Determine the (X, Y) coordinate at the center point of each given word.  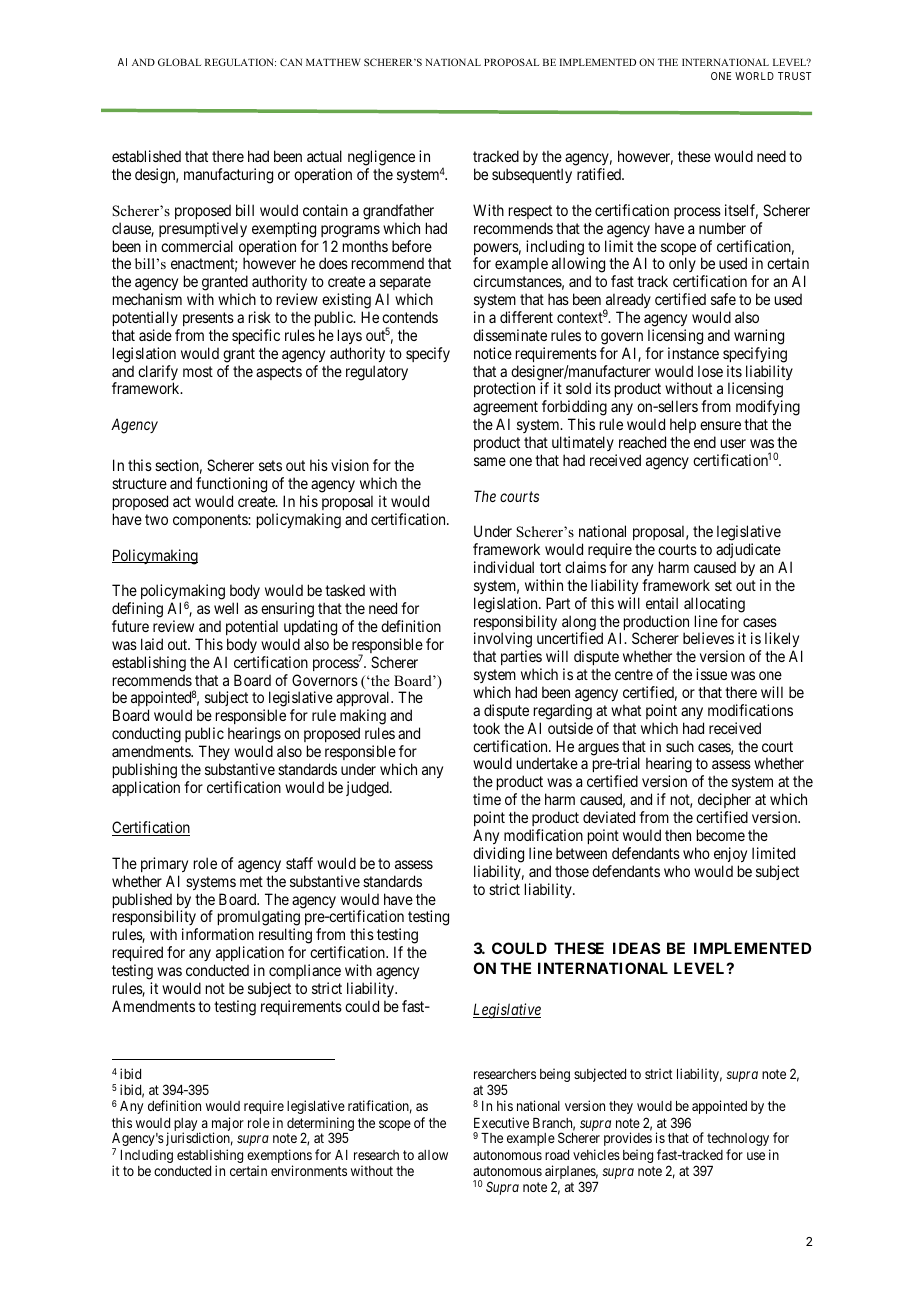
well (226, 608)
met (251, 881)
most (198, 371)
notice (493, 353)
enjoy (730, 854)
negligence (381, 159)
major (226, 1125)
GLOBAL (180, 62)
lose (710, 371)
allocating (714, 605)
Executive (501, 1122)
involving (503, 641)
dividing (498, 855)
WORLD (754, 76)
